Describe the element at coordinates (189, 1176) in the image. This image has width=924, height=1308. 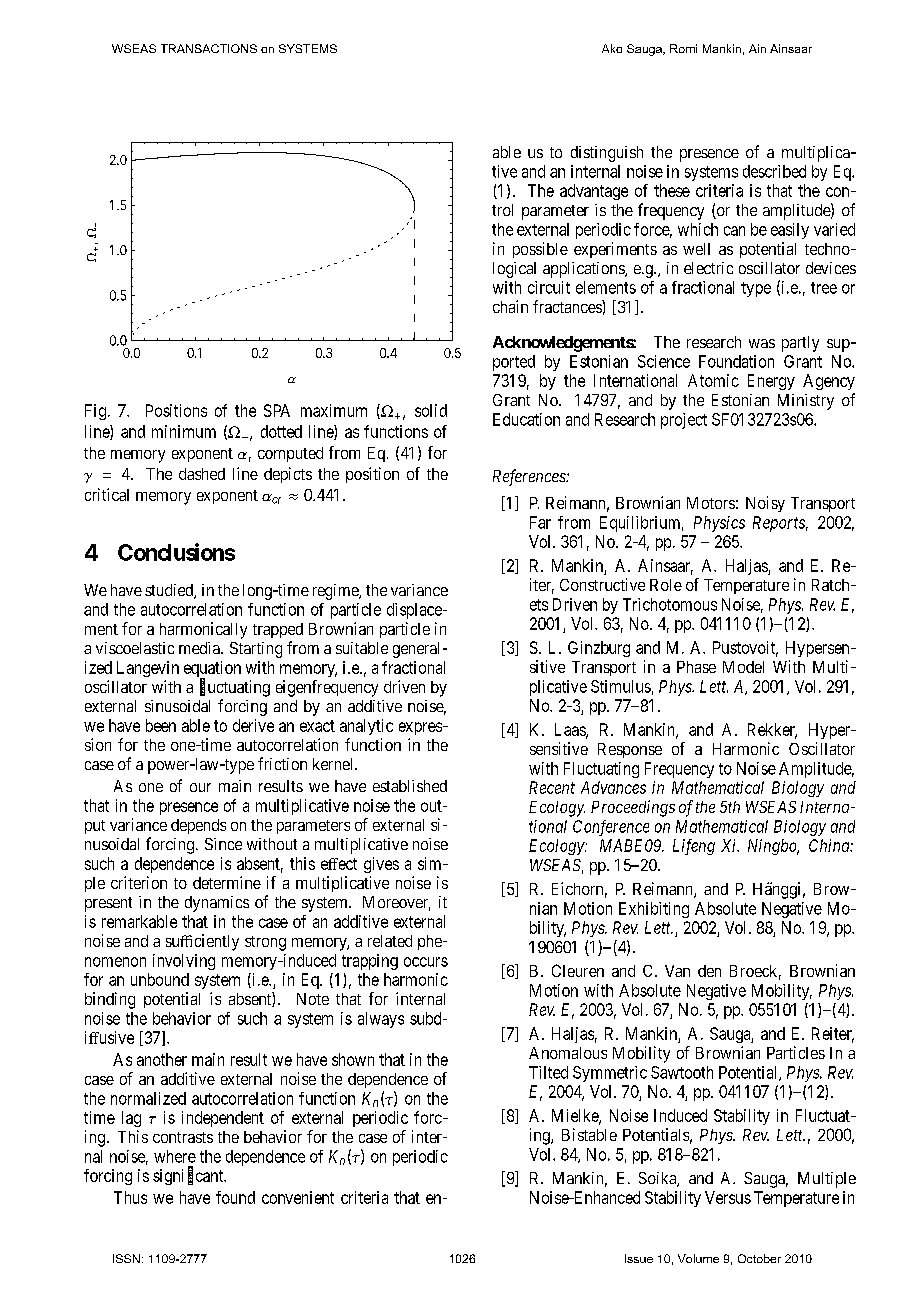
I see `significant` at that location.
